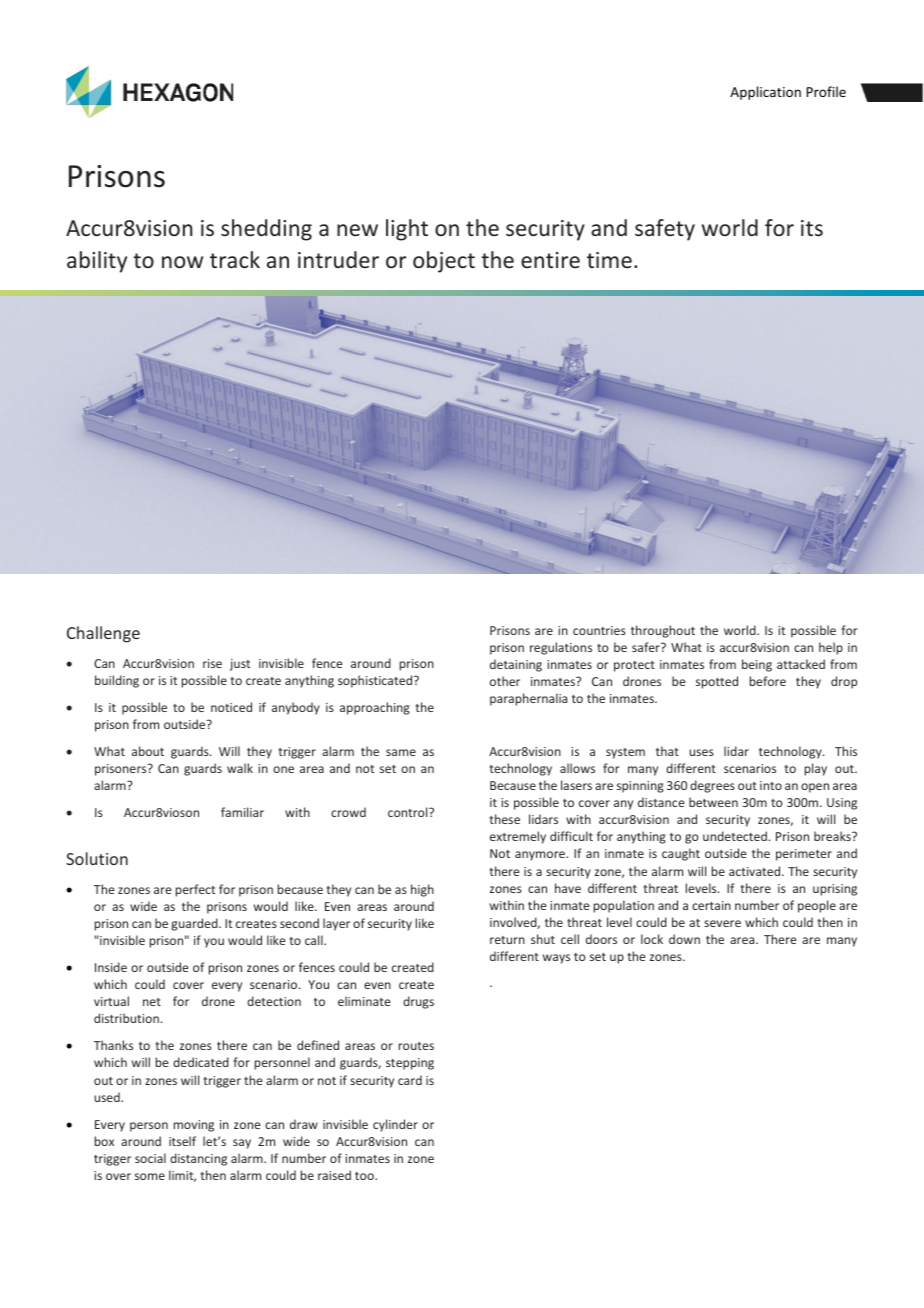 The height and width of the document is (1308, 924). I want to click on cylinder, so click(395, 1125).
